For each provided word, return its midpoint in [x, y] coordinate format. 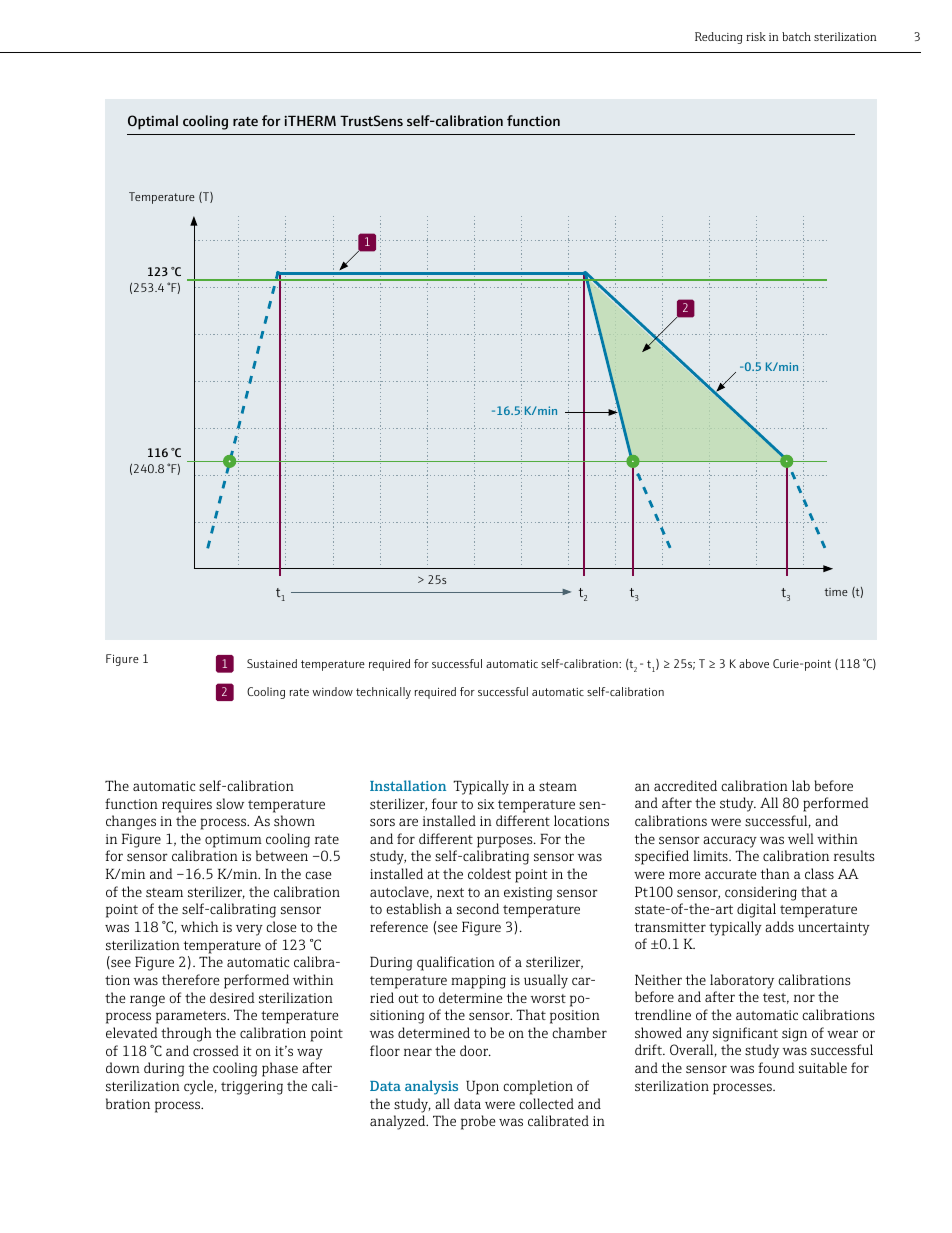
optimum [233, 841]
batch [796, 36]
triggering [252, 1088]
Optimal [153, 122]
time [836, 592]
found [776, 1067]
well [801, 838]
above [754, 663]
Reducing [718, 38]
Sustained [272, 663]
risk [756, 36]
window [332, 691]
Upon [482, 1087]
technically [383, 693]
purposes [506, 842]
